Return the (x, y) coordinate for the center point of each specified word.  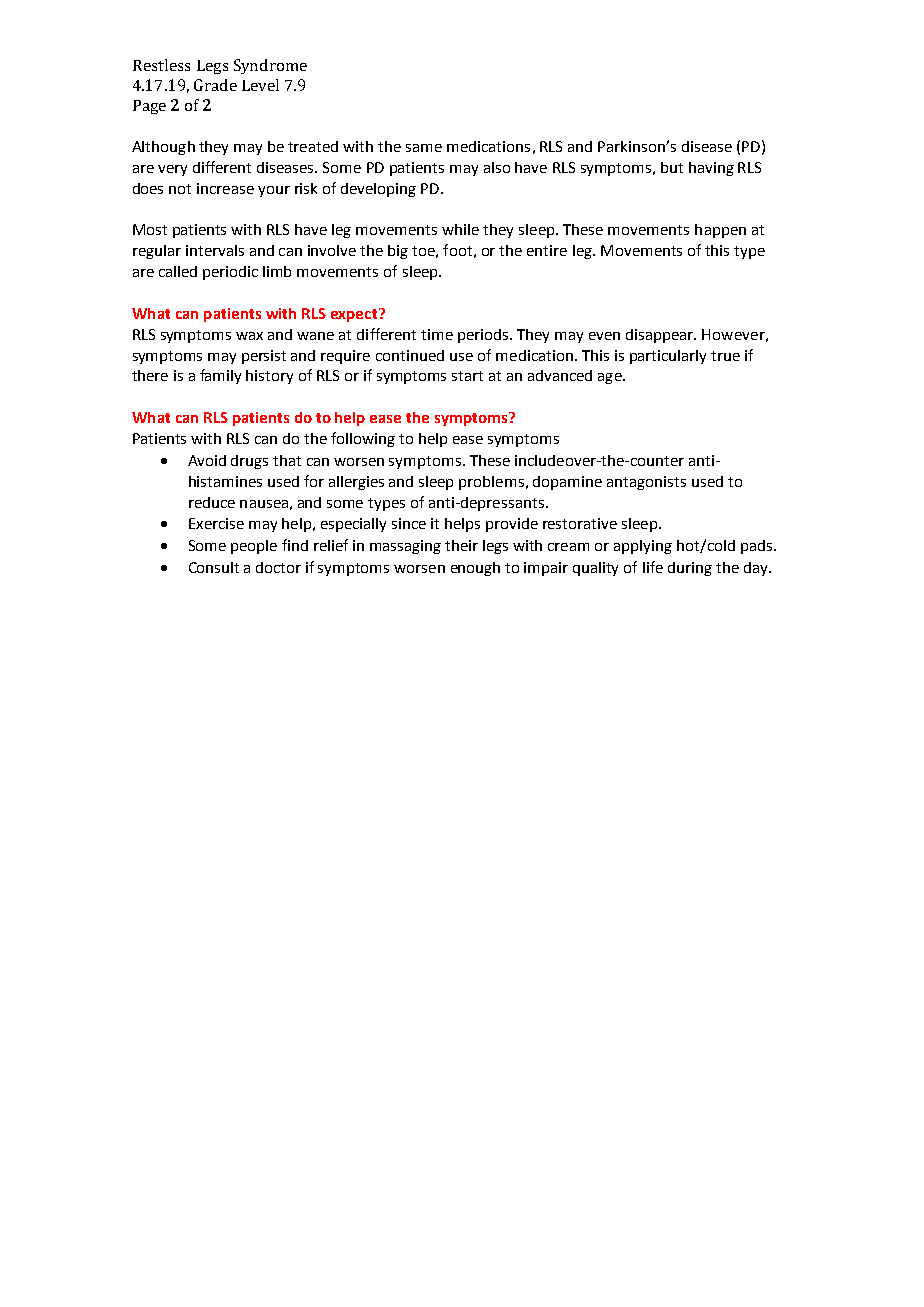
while (460, 229)
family (220, 376)
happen (720, 231)
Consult (214, 567)
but (672, 167)
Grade (215, 85)
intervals (215, 250)
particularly (668, 357)
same (424, 148)
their (461, 545)
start (467, 376)
